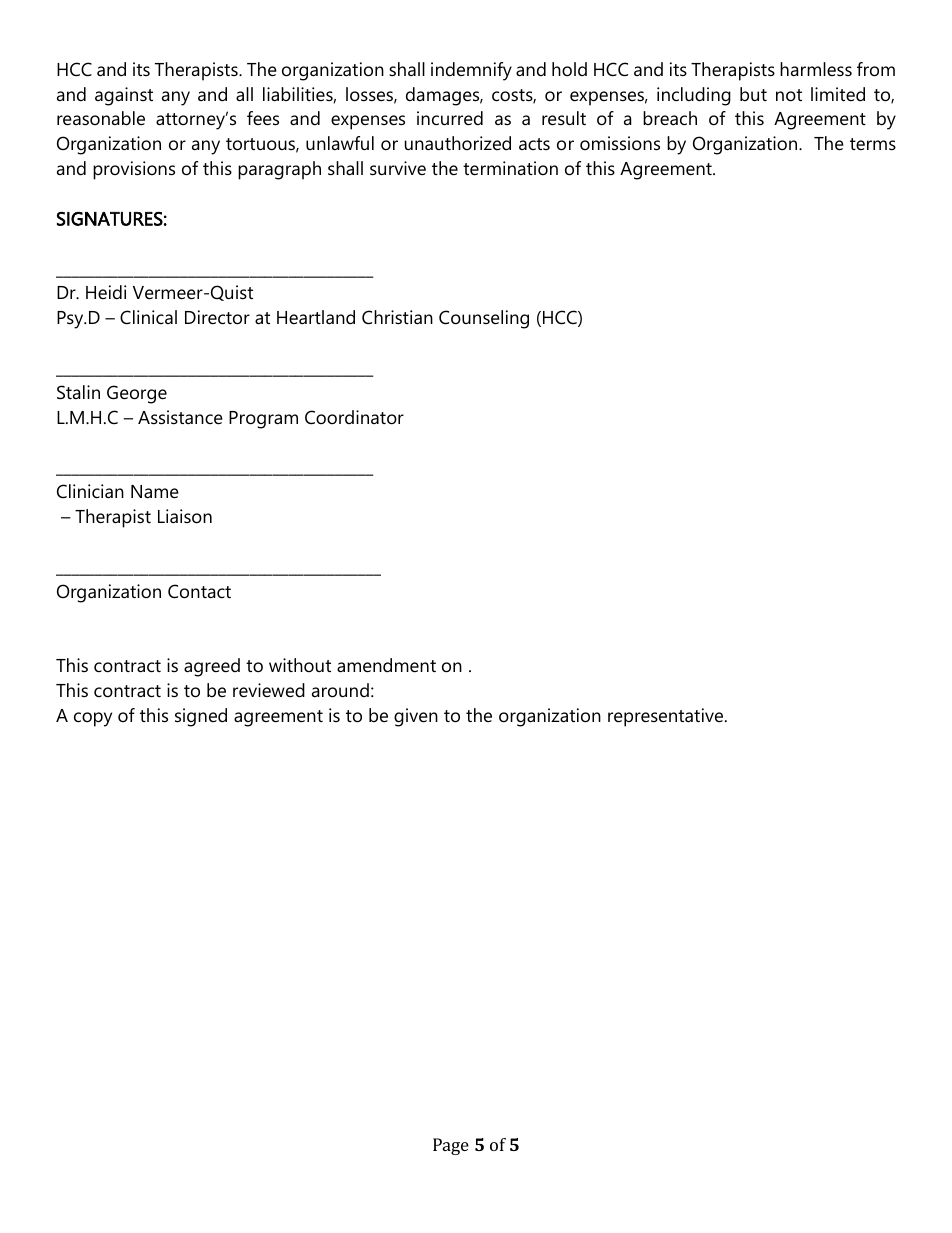 The image size is (952, 1233). Describe the element at coordinates (124, 96) in the image. I see `against` at that location.
